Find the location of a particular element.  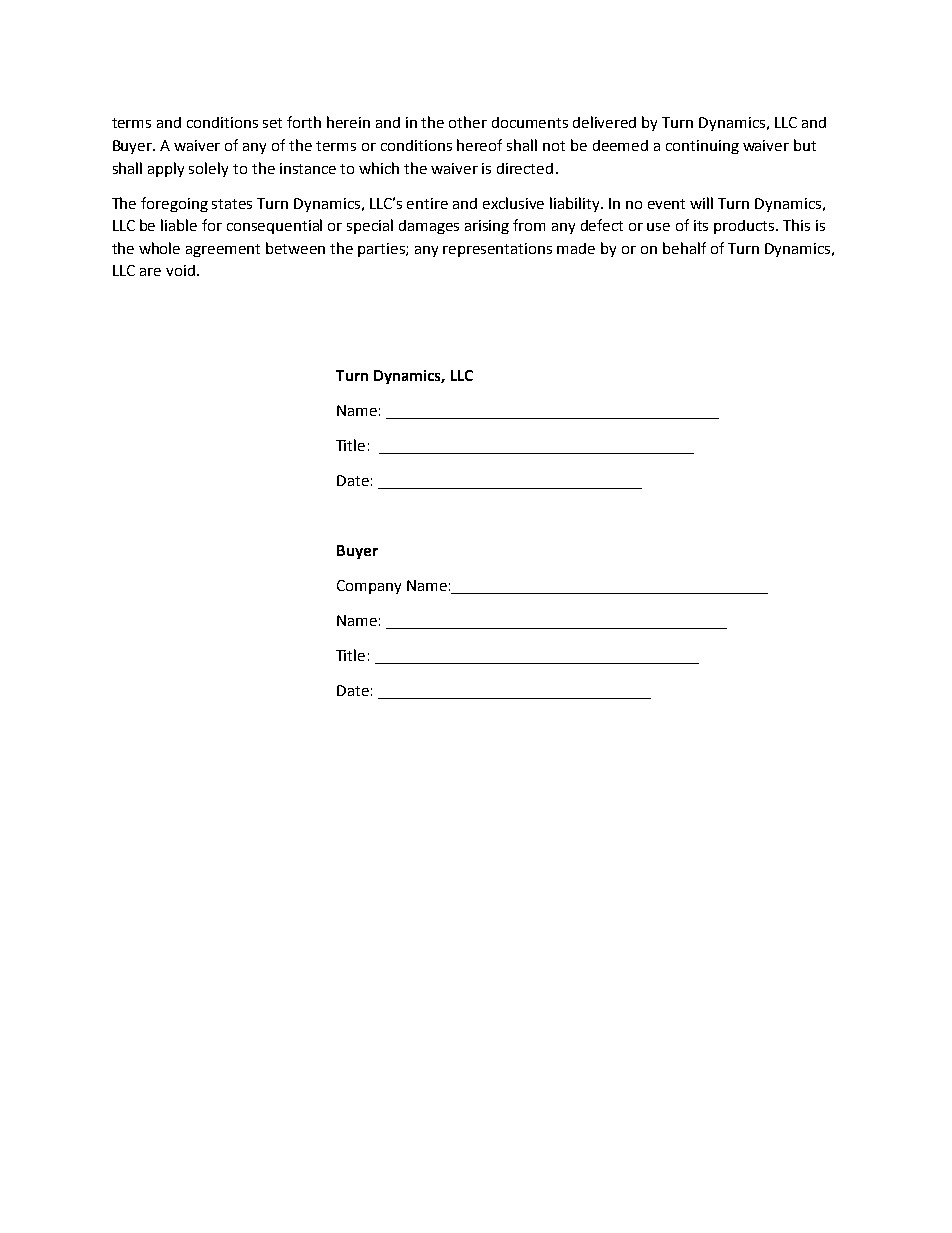

continuing is located at coordinates (702, 147).
